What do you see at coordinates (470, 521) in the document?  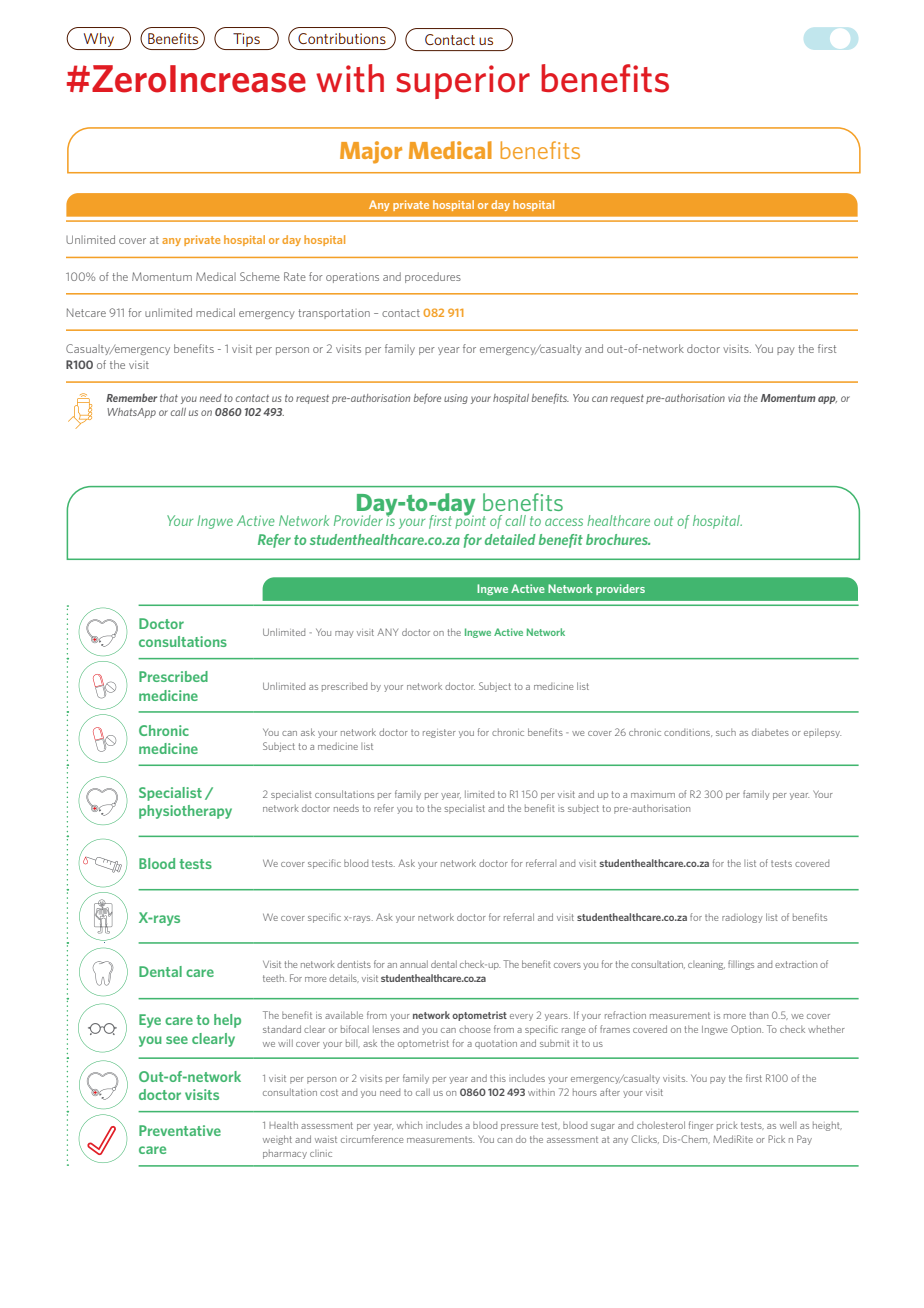 I see `point` at bounding box center [470, 521].
